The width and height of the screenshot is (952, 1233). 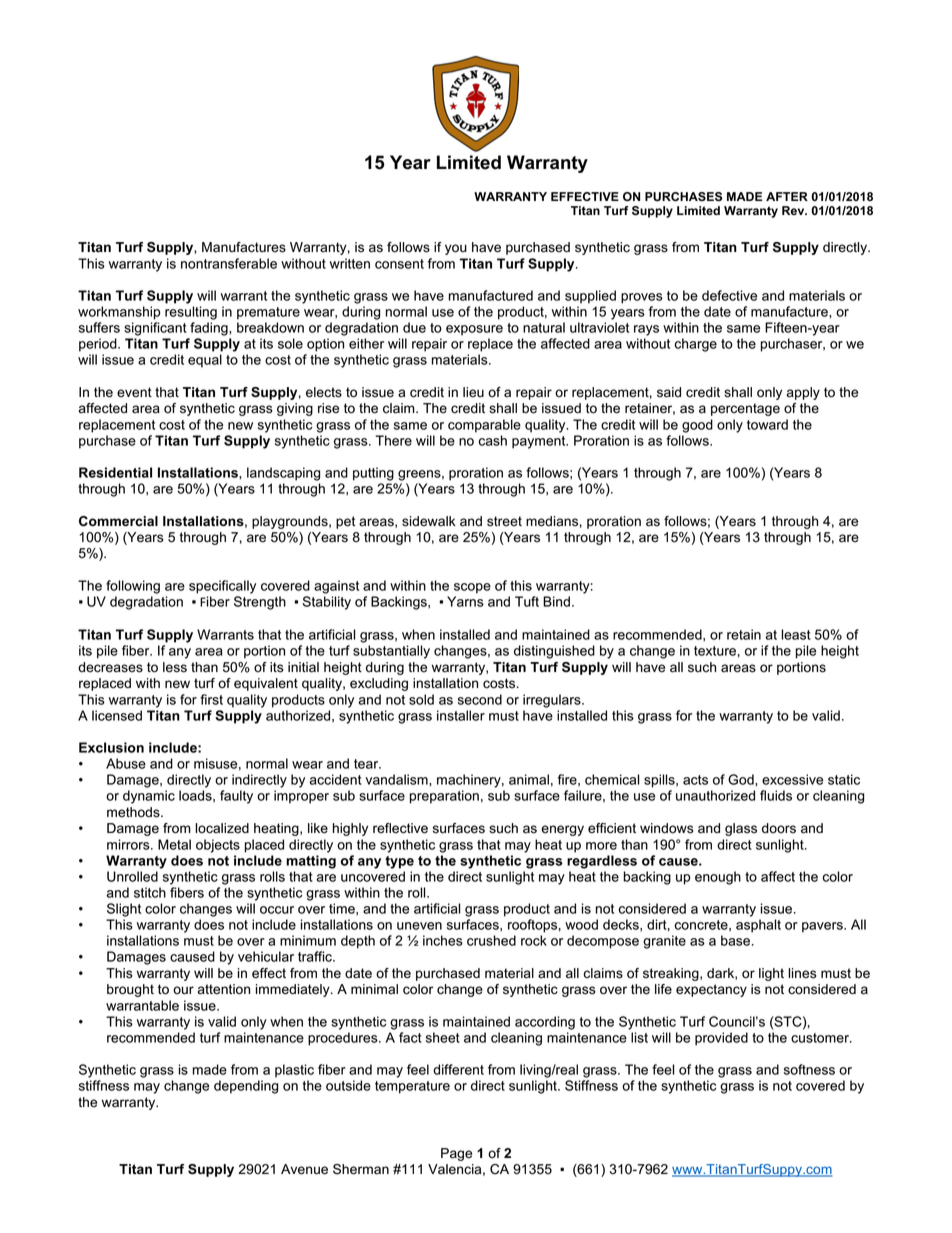 I want to click on cash, so click(x=493, y=440).
